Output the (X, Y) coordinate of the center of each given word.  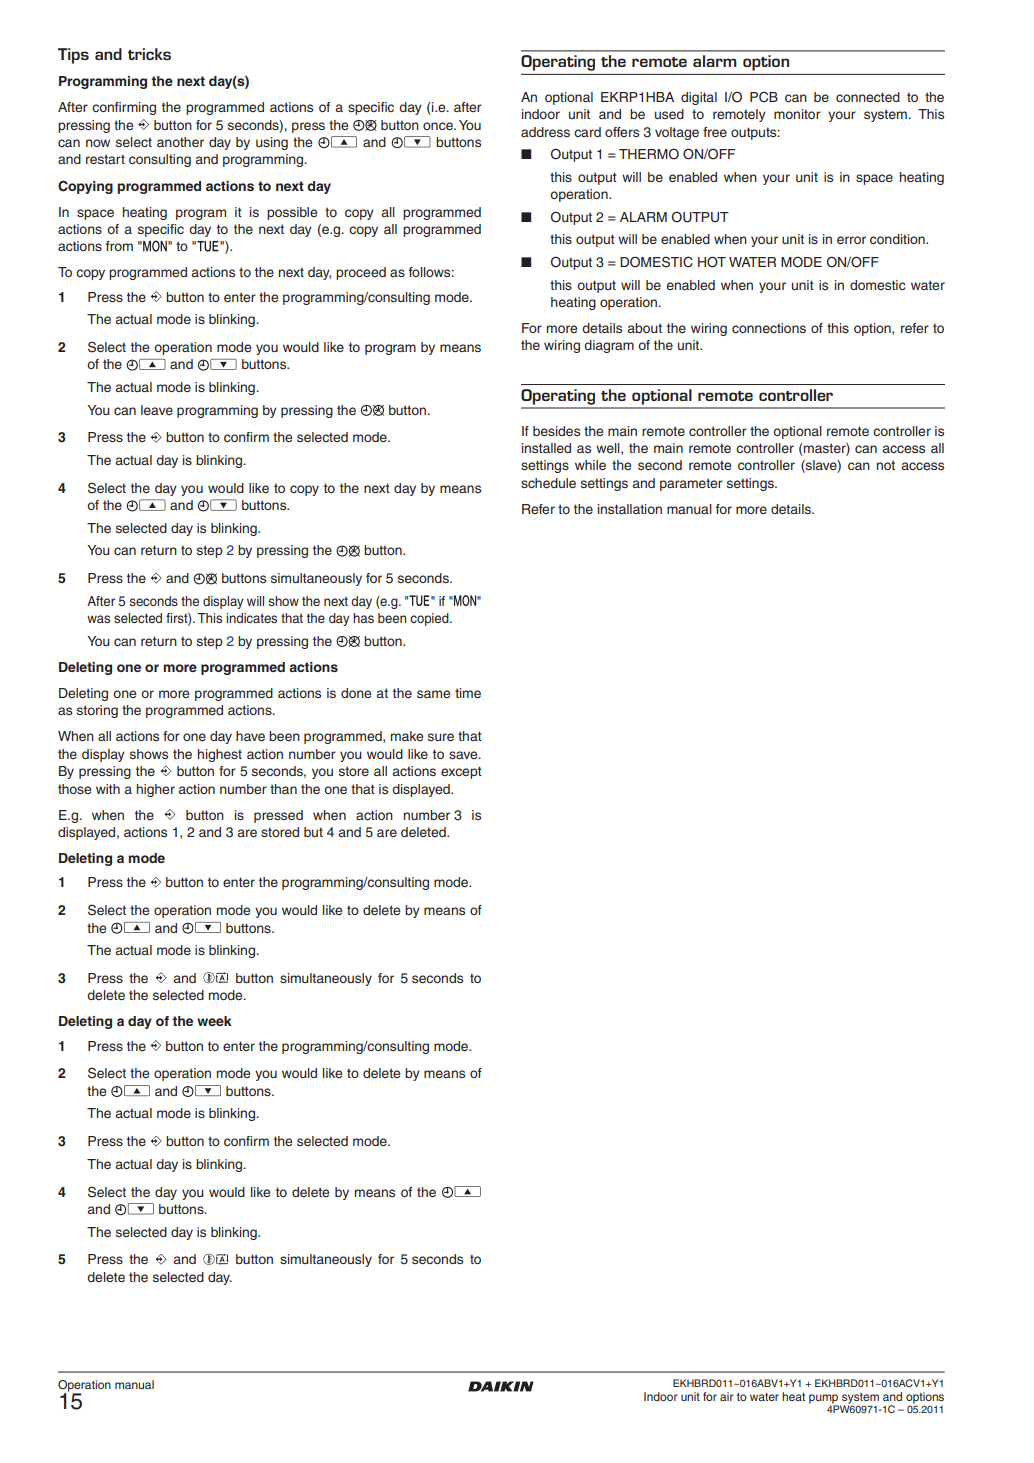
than (283, 789)
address (545, 132)
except (461, 772)
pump (825, 1400)
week (214, 1021)
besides (556, 431)
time (468, 693)
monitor (797, 114)
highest (220, 755)
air (726, 1396)
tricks (149, 54)
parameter (691, 484)
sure (441, 737)
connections (769, 328)
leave (157, 410)
